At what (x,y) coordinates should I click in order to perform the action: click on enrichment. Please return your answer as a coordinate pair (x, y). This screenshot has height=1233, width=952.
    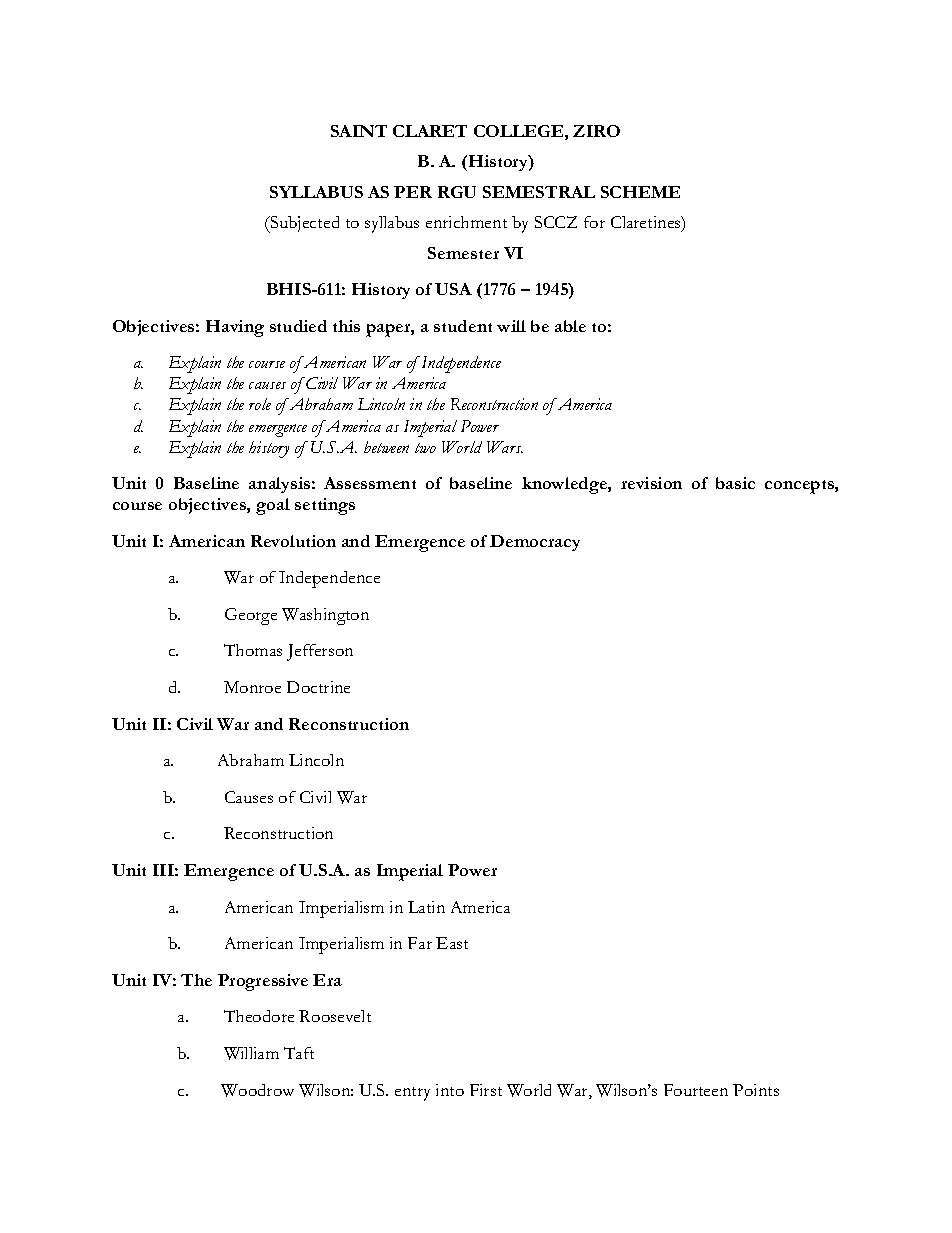
    Looking at the image, I should click on (466, 222).
